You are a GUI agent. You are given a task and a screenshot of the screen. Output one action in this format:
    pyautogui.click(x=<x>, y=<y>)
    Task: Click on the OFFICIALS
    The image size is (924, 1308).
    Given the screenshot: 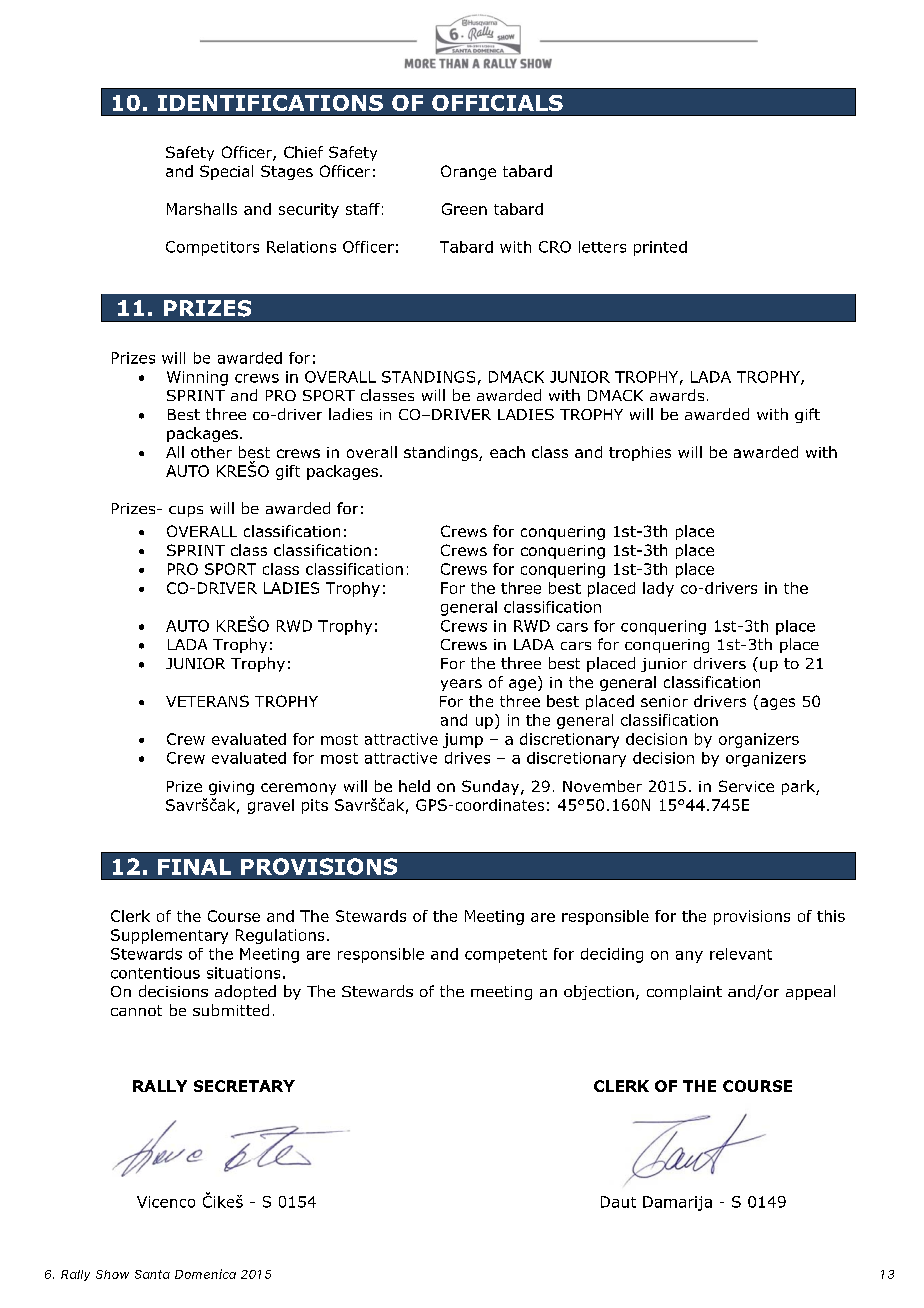 What is the action you would take?
    pyautogui.click(x=497, y=103)
